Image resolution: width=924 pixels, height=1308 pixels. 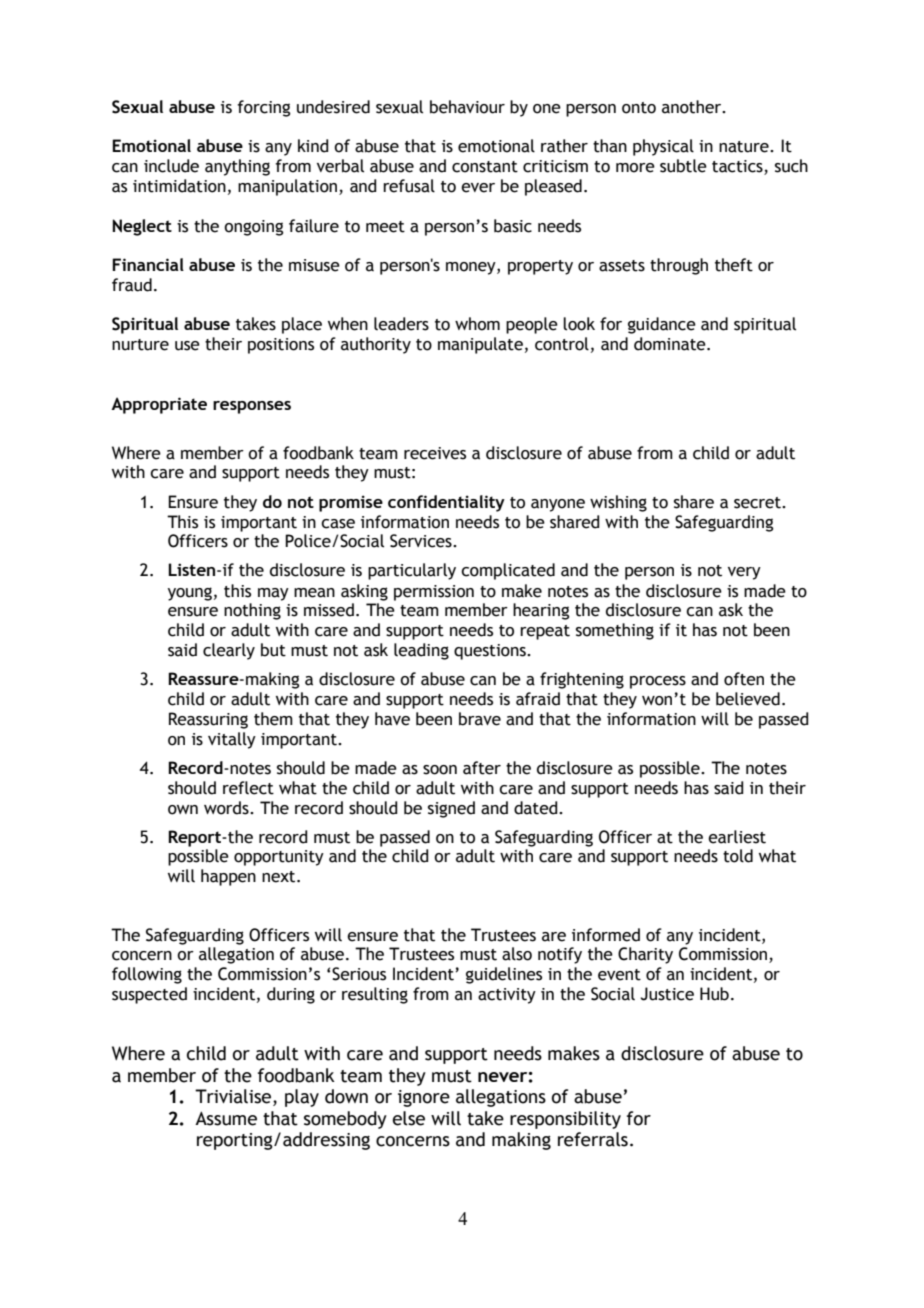 What do you see at coordinates (424, 1098) in the document?
I see `ignore` at bounding box center [424, 1098].
